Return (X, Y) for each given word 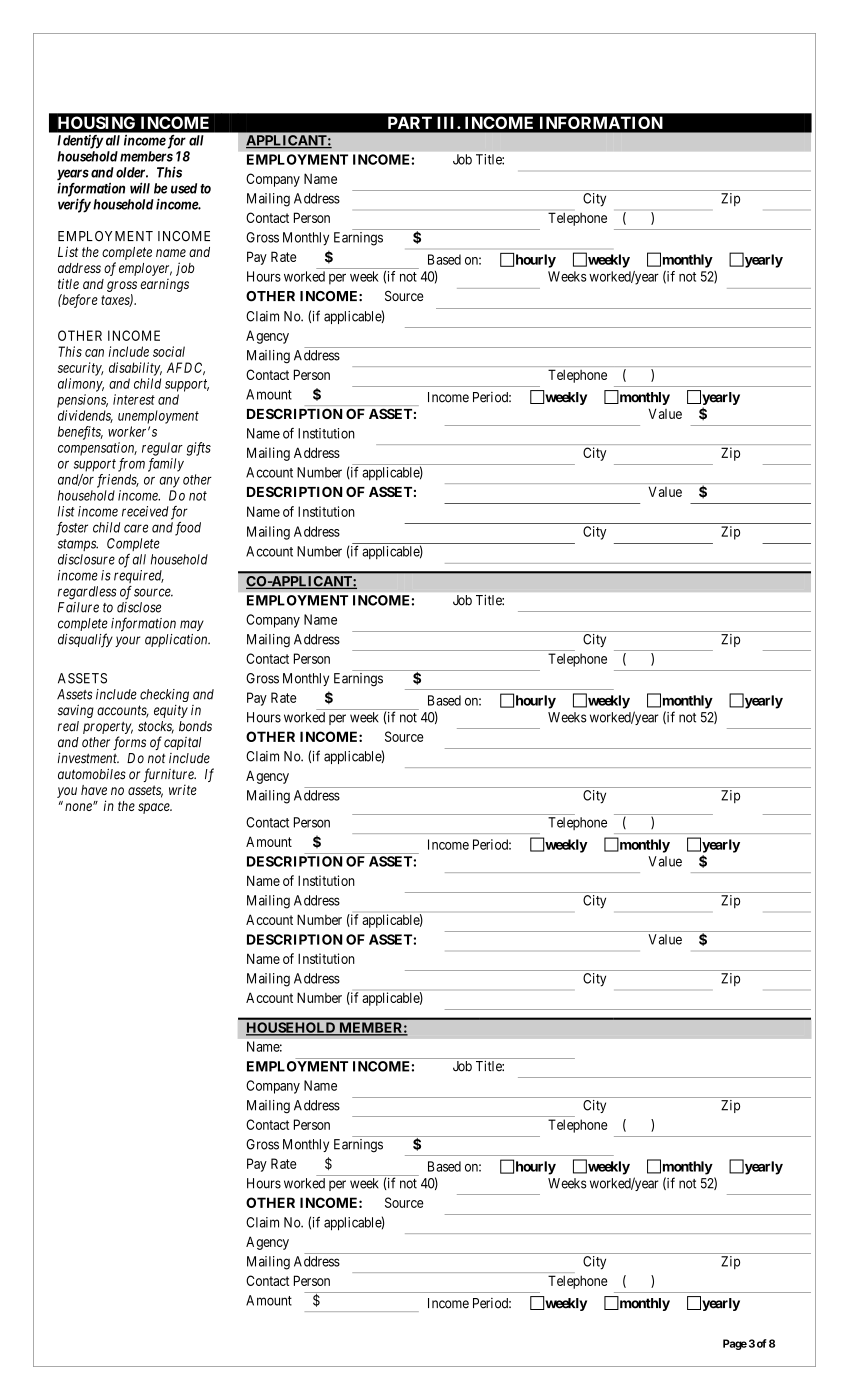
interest (134, 399)
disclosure (86, 559)
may (192, 625)
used (184, 188)
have (94, 790)
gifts (199, 449)
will (140, 188)
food (188, 529)
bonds (195, 726)
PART (410, 123)
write (183, 789)
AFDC (186, 368)
